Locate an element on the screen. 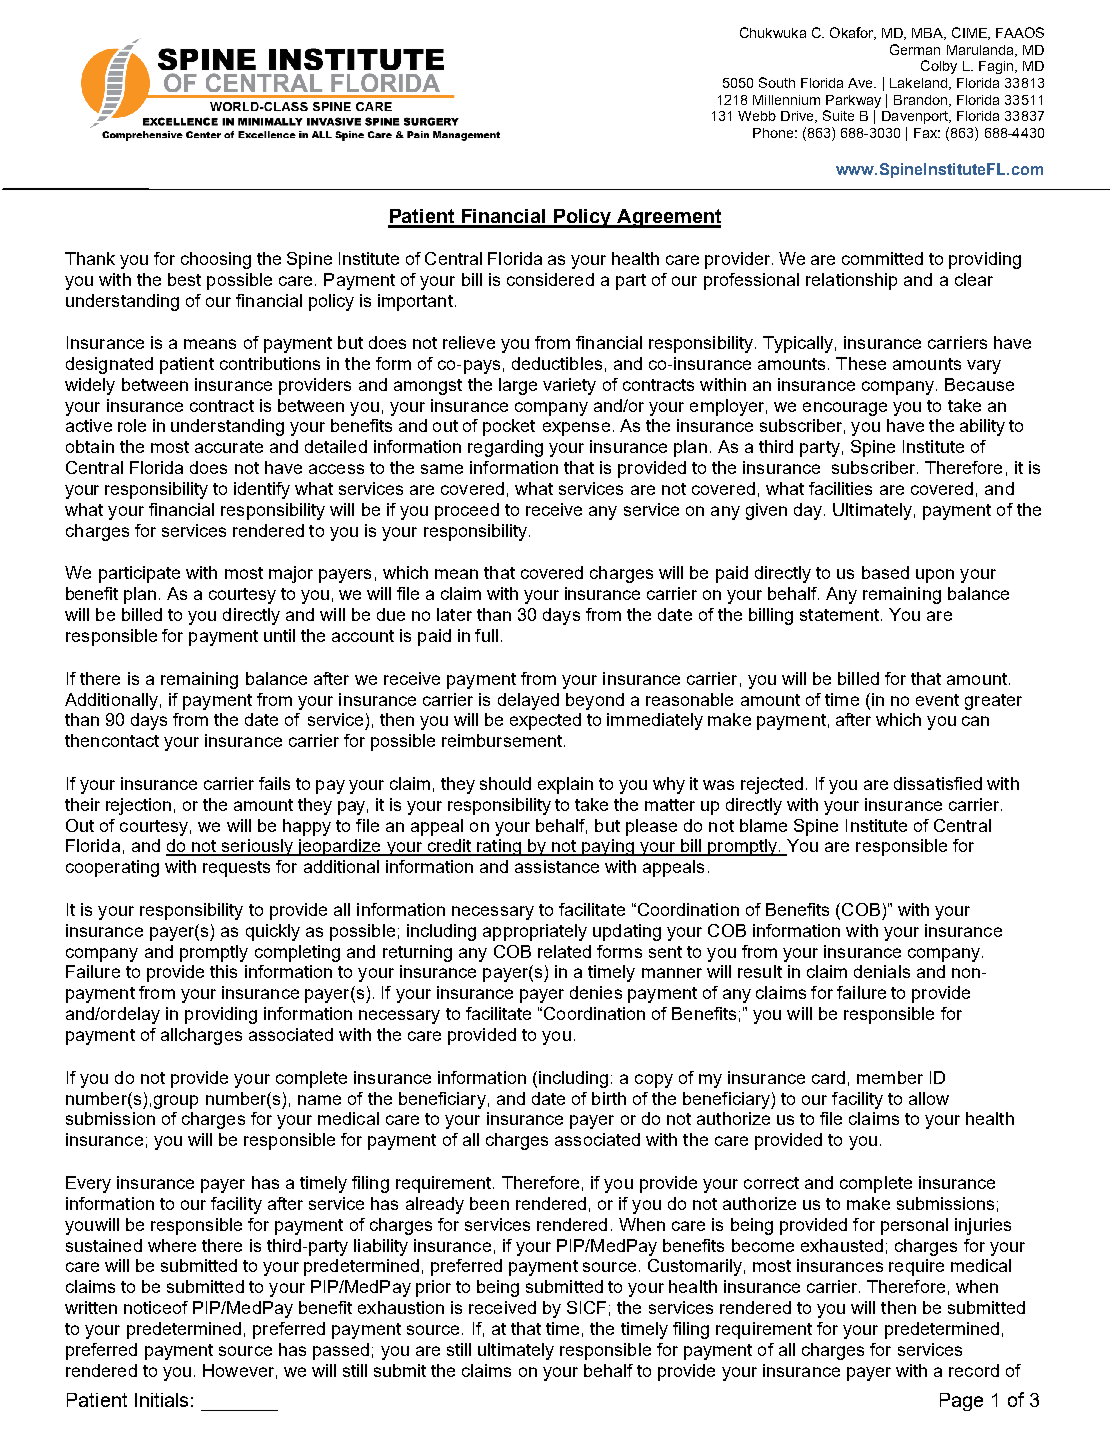 The image size is (1110, 1437). proceed is located at coordinates (467, 511).
